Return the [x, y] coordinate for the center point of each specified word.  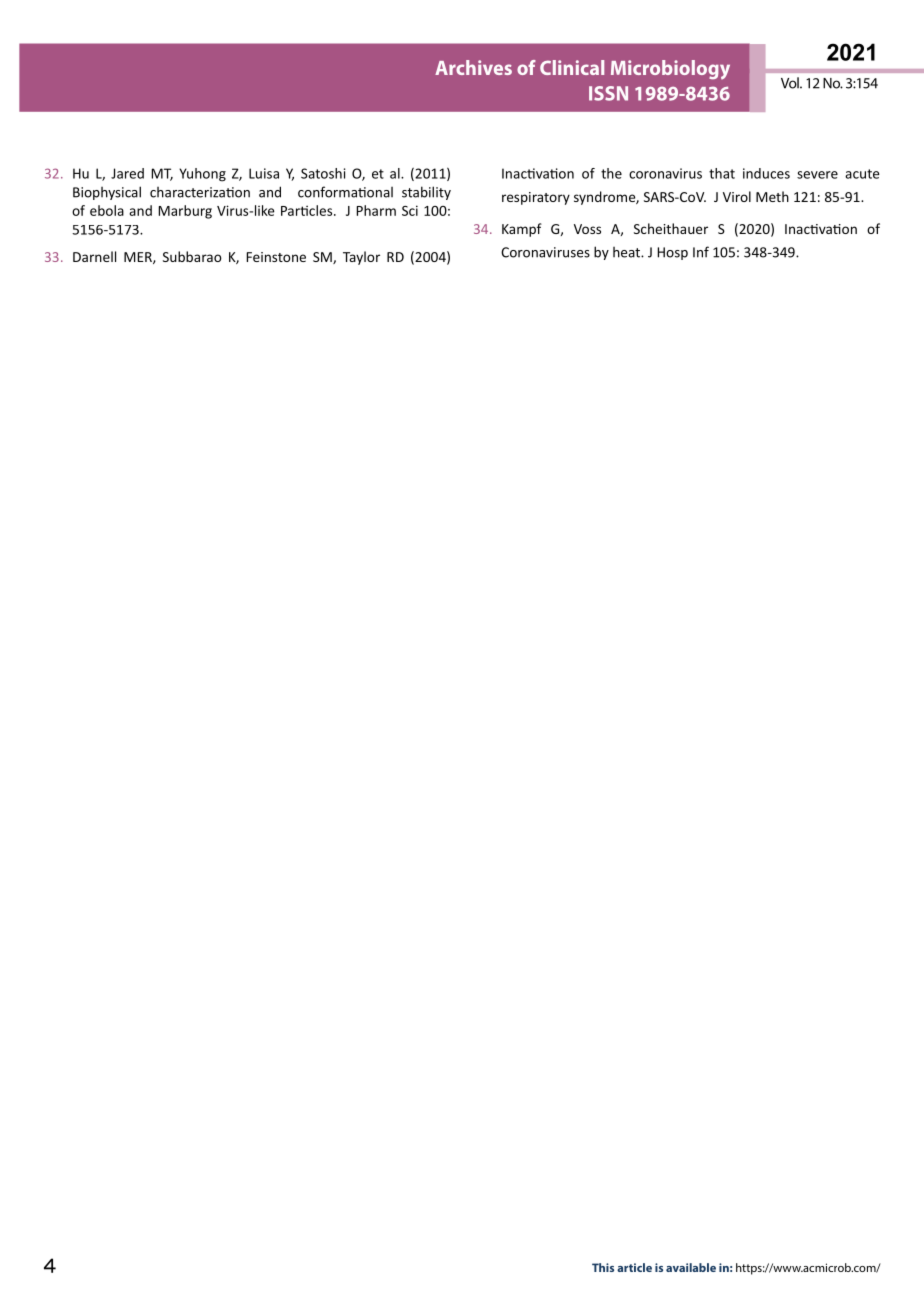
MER [139, 258]
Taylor [361, 258]
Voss [587, 229]
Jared [127, 173]
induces [766, 173]
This [603, 1267]
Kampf [522, 230]
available [691, 1267]
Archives [473, 67]
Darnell [94, 256]
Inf [701, 252]
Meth [772, 196]
